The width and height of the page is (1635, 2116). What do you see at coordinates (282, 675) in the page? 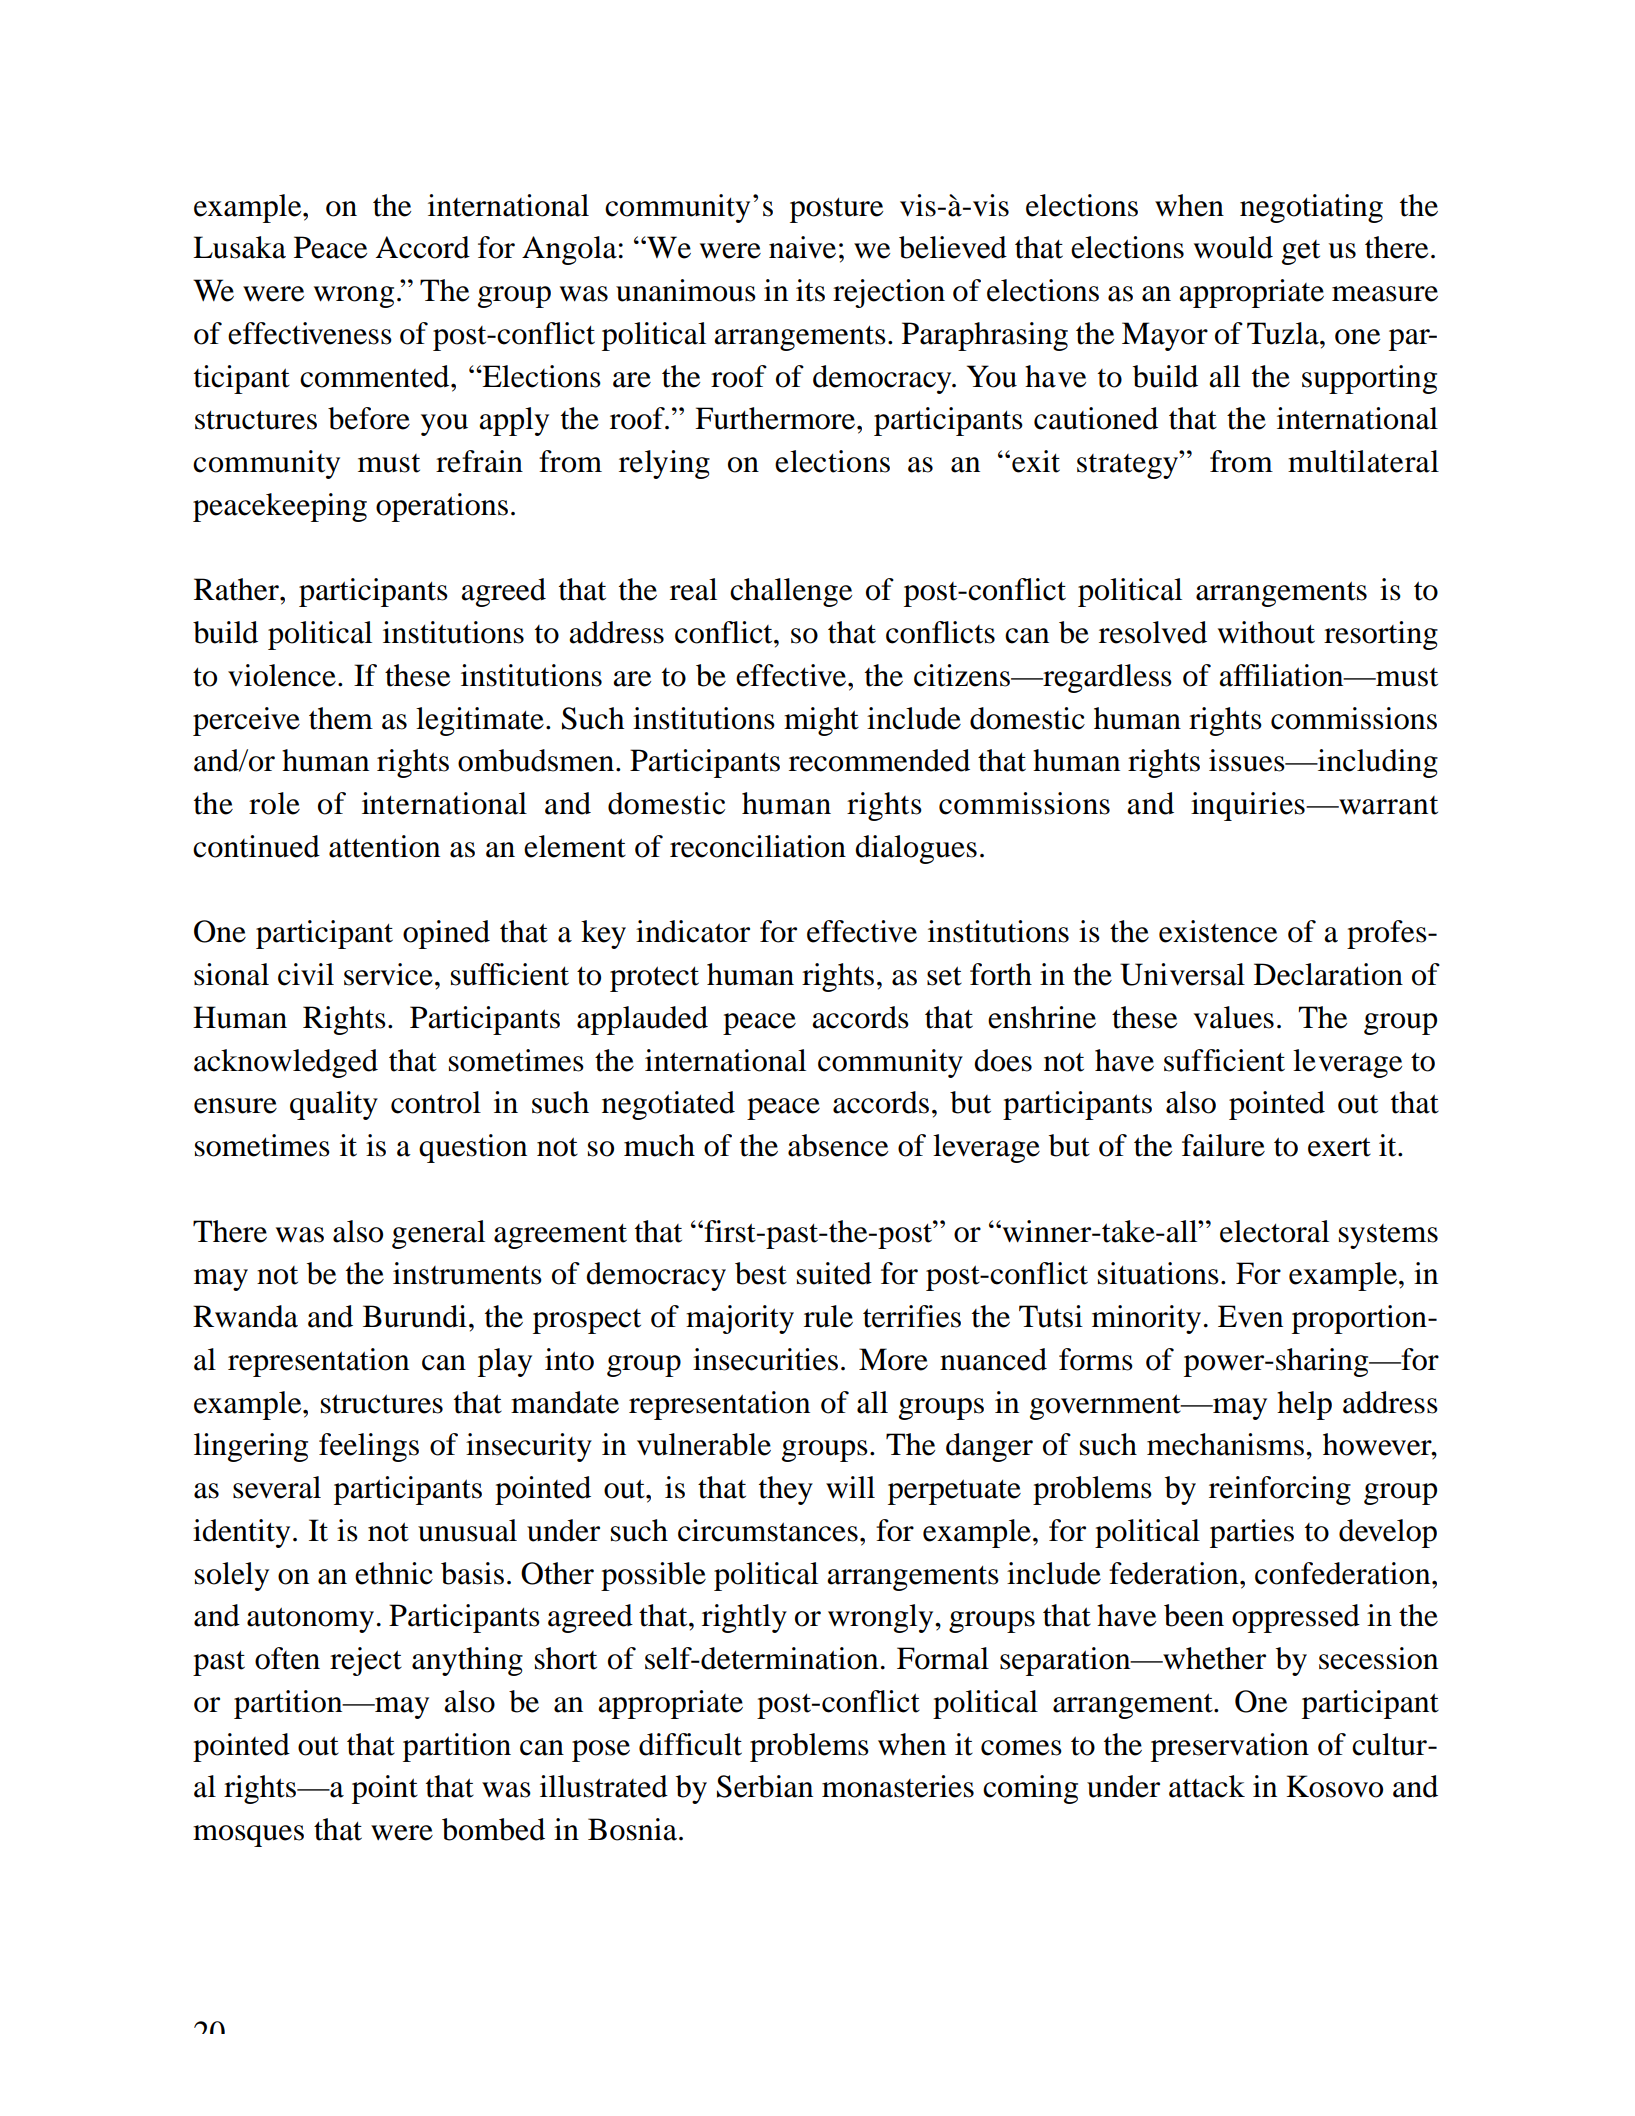
I see `violence` at bounding box center [282, 675].
